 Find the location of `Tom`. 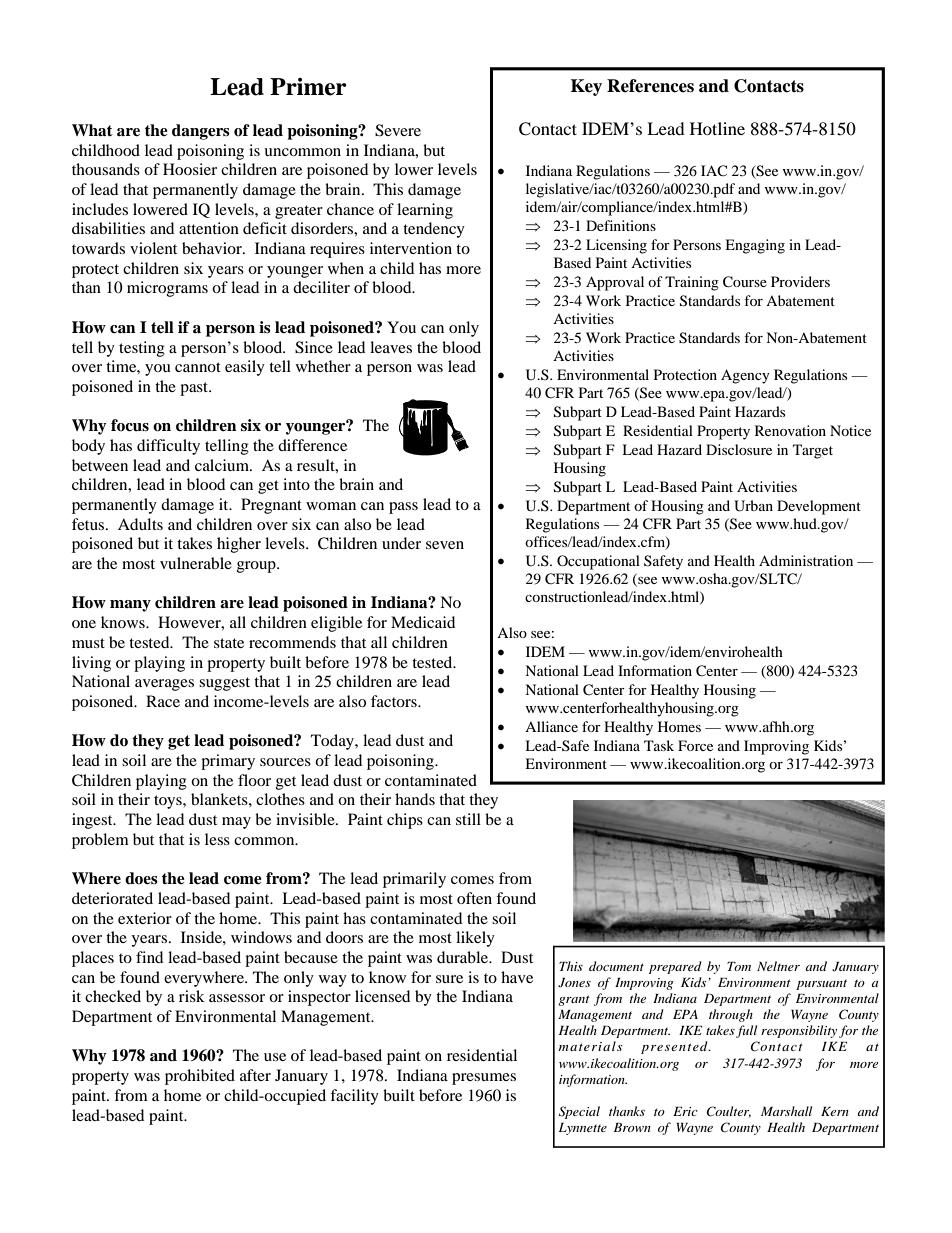

Tom is located at coordinates (739, 966).
